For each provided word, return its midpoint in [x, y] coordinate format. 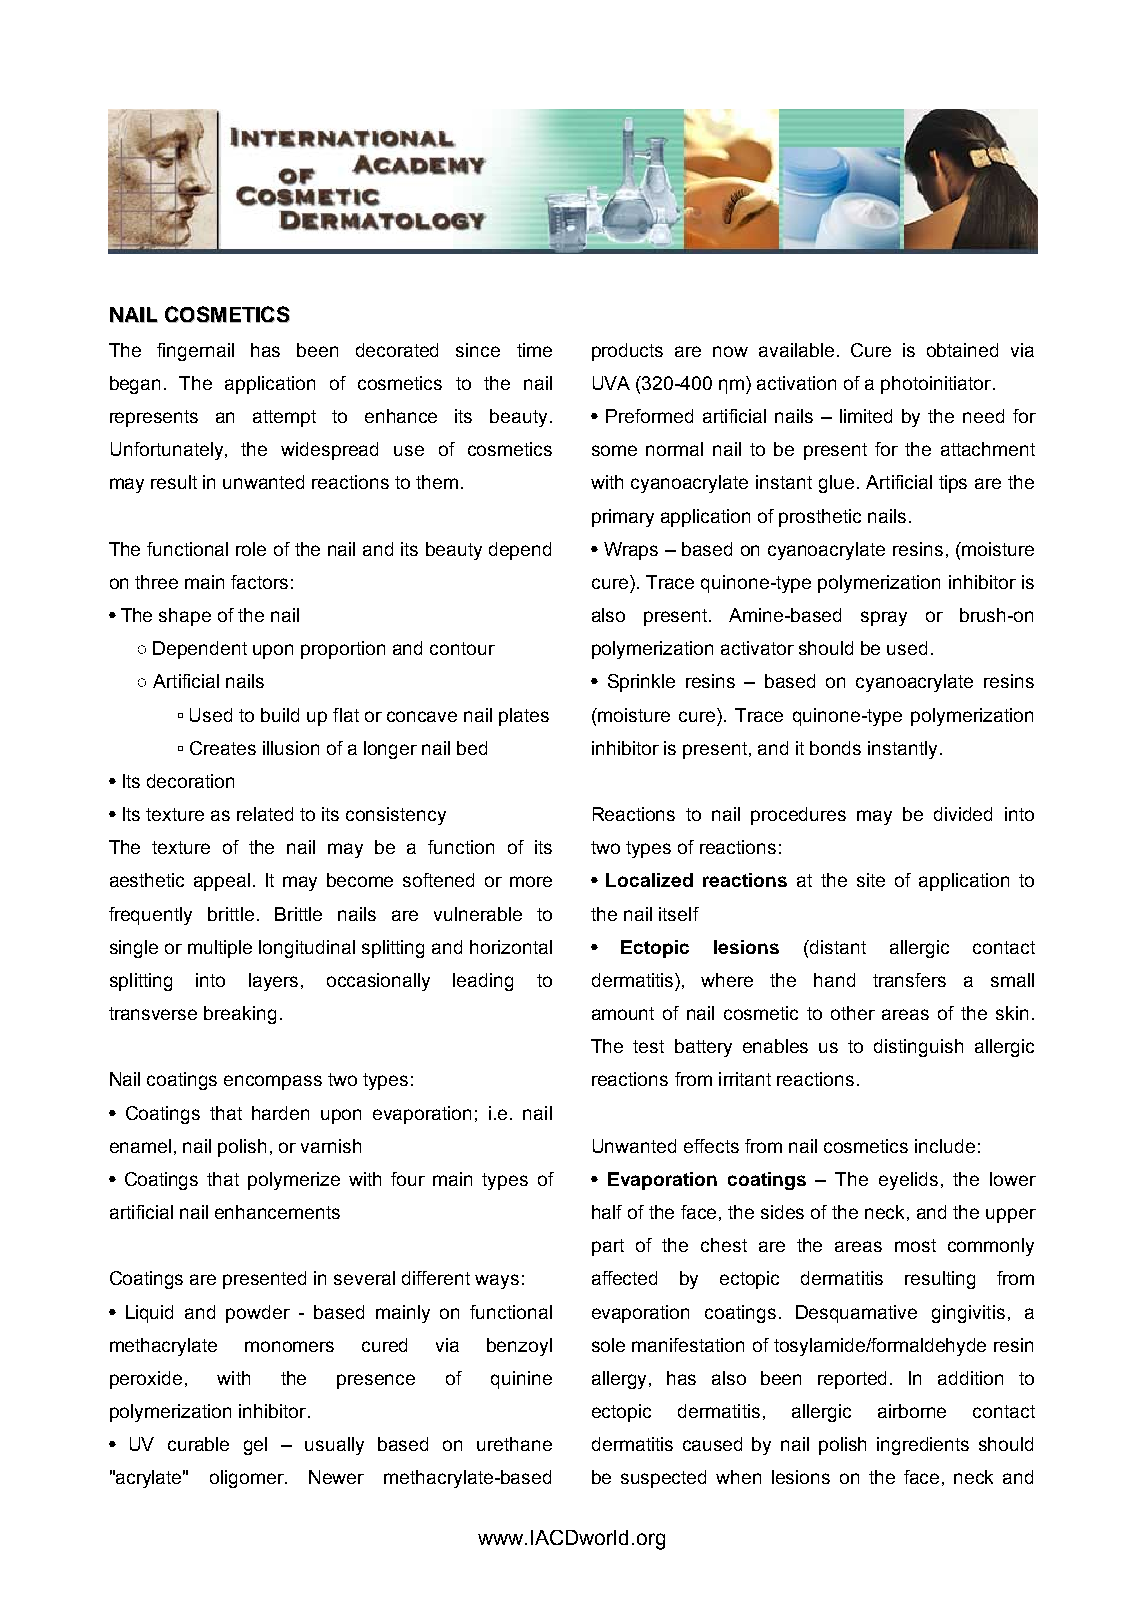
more [531, 881]
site [871, 880]
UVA [611, 383]
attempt [284, 418]
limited [866, 416]
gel [255, 1446]
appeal [222, 882]
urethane [514, 1444]
